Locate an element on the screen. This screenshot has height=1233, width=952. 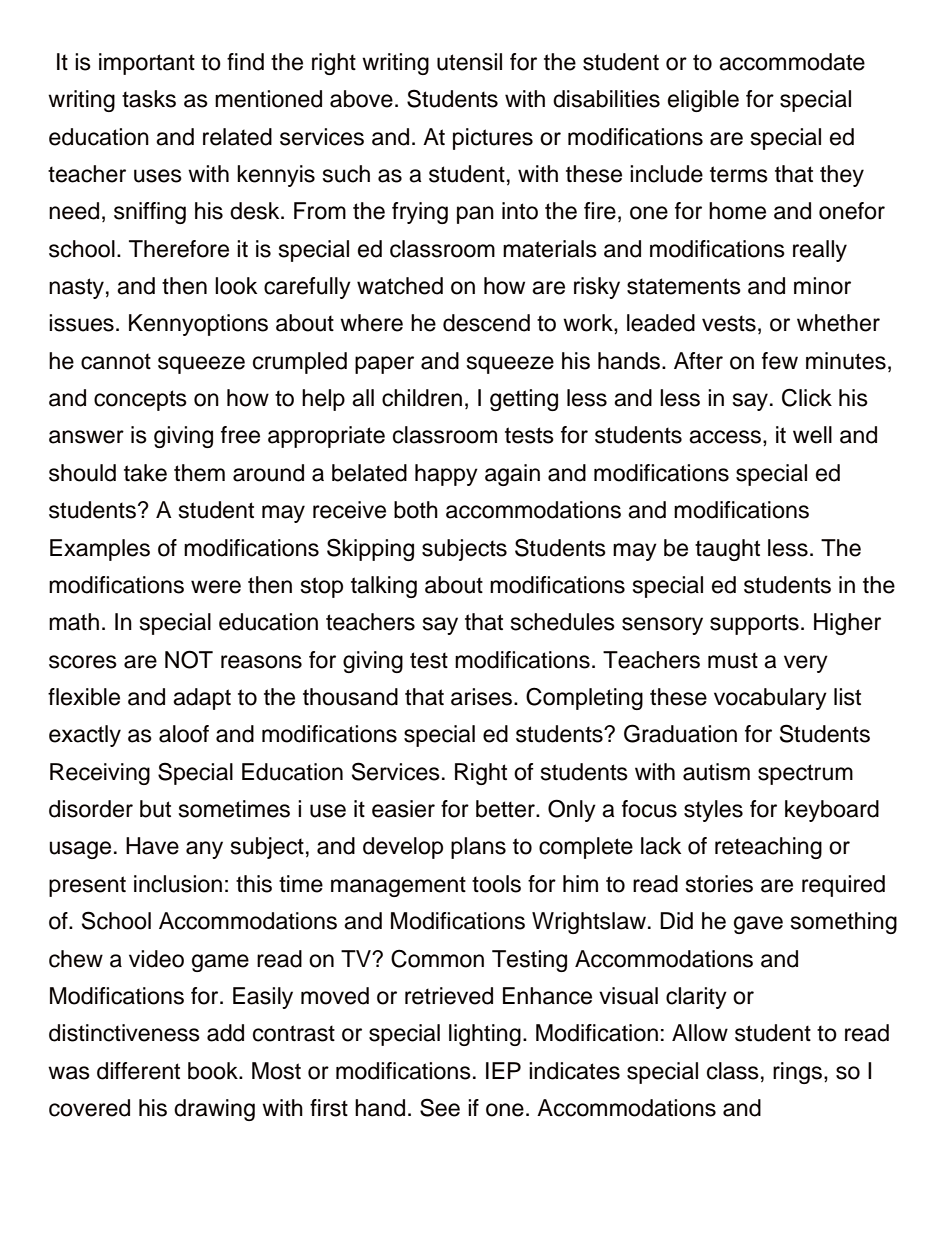
different is located at coordinates (138, 1071).
